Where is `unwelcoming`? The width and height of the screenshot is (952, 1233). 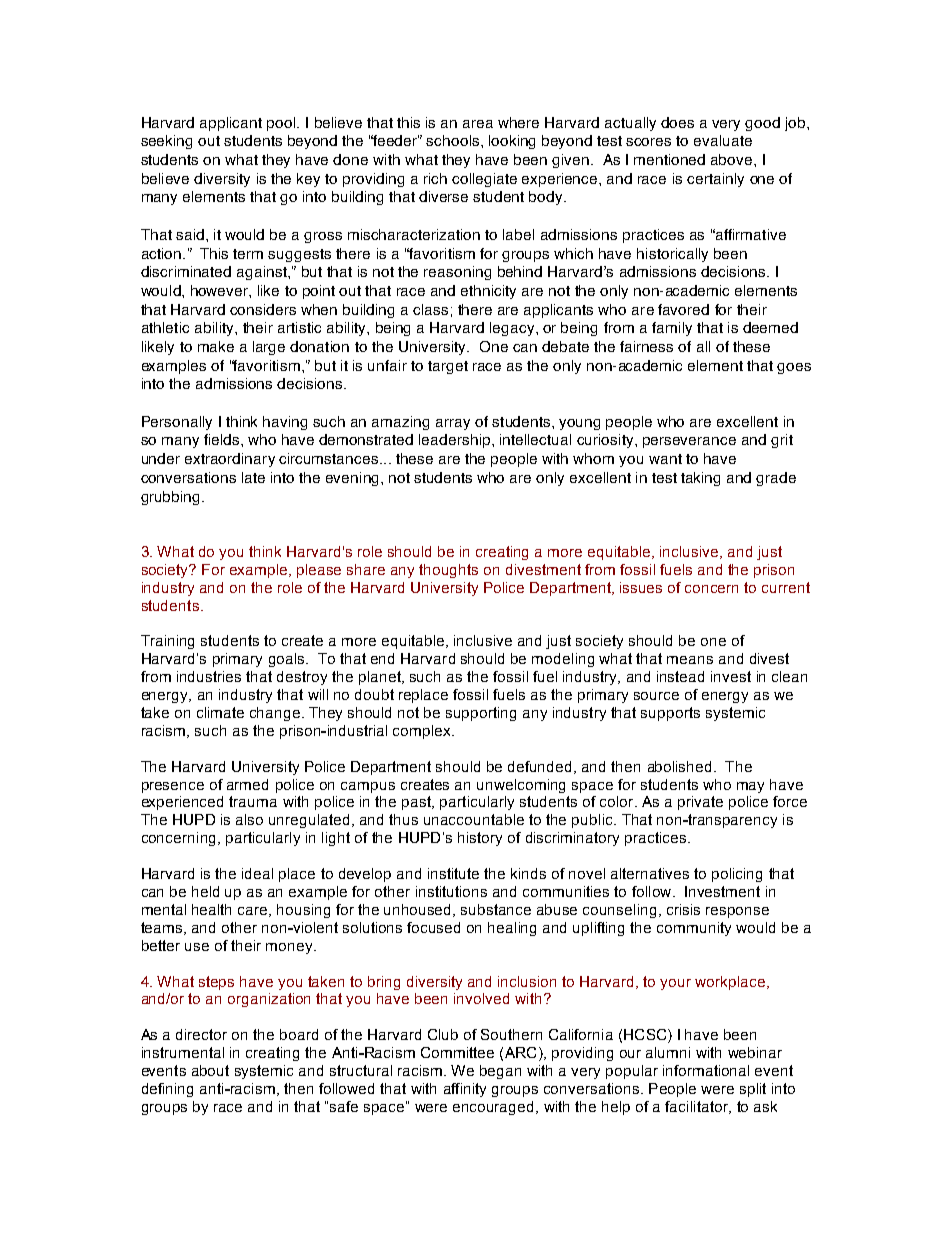 unwelcoming is located at coordinates (521, 786).
